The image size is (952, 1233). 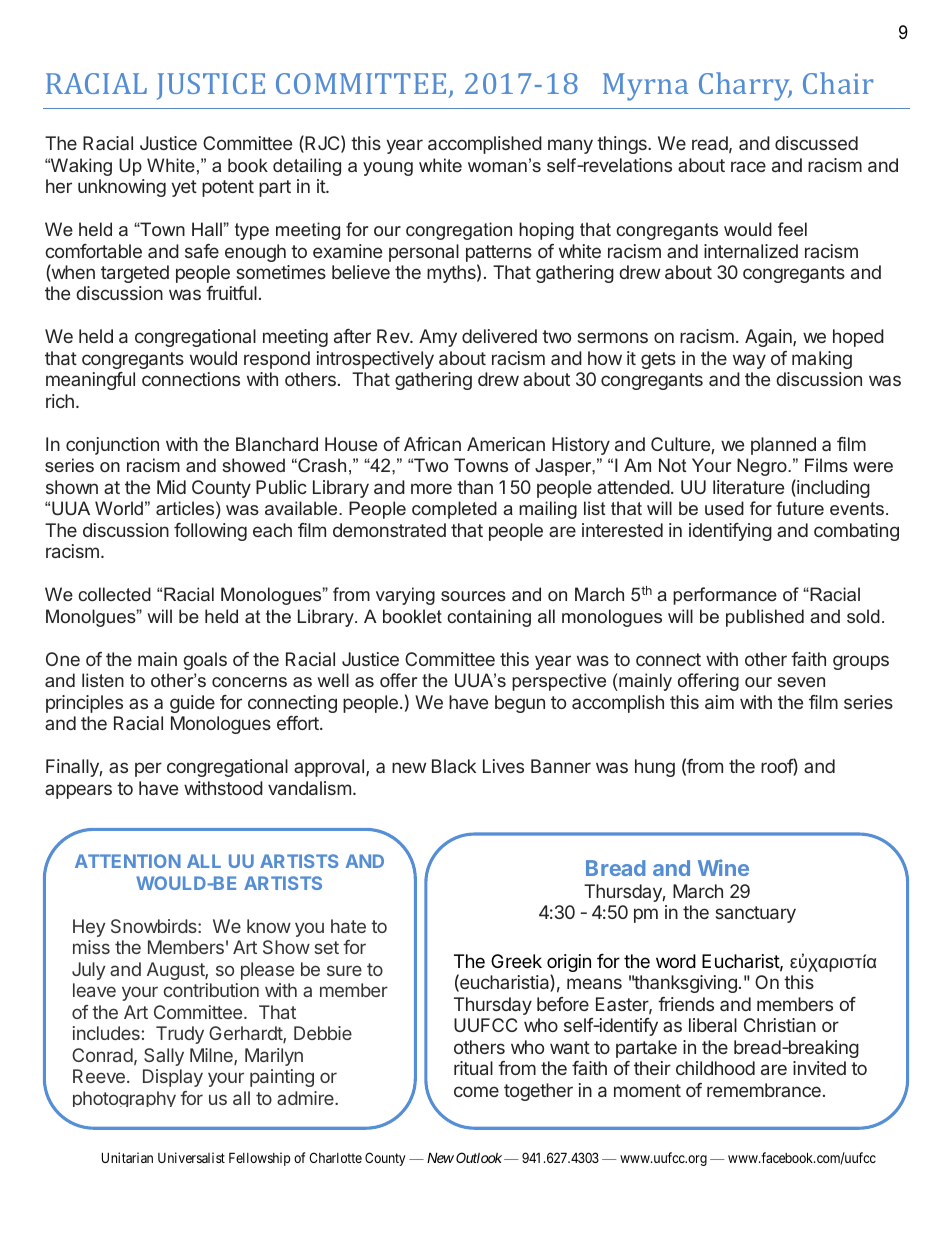 What do you see at coordinates (749, 361) in the screenshot?
I see `way` at bounding box center [749, 361].
